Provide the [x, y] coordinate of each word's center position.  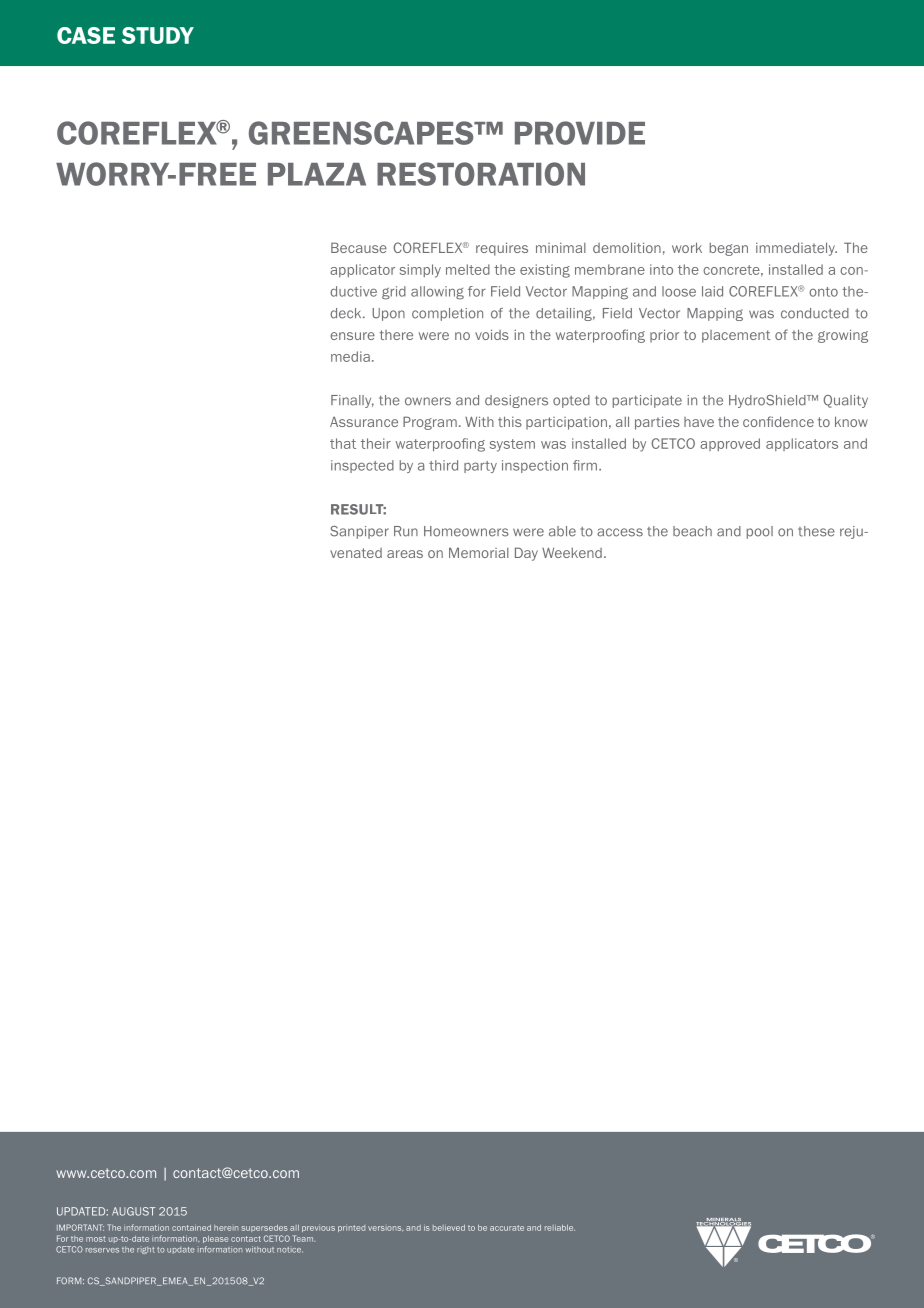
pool [760, 532]
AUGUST [133, 1211]
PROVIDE [580, 133]
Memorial [479, 552]
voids [492, 334]
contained [191, 1227]
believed [449, 1228]
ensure [352, 336]
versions [386, 1228]
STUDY [158, 35]
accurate [507, 1228]
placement [736, 336]
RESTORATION [481, 174]
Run [406, 531]
